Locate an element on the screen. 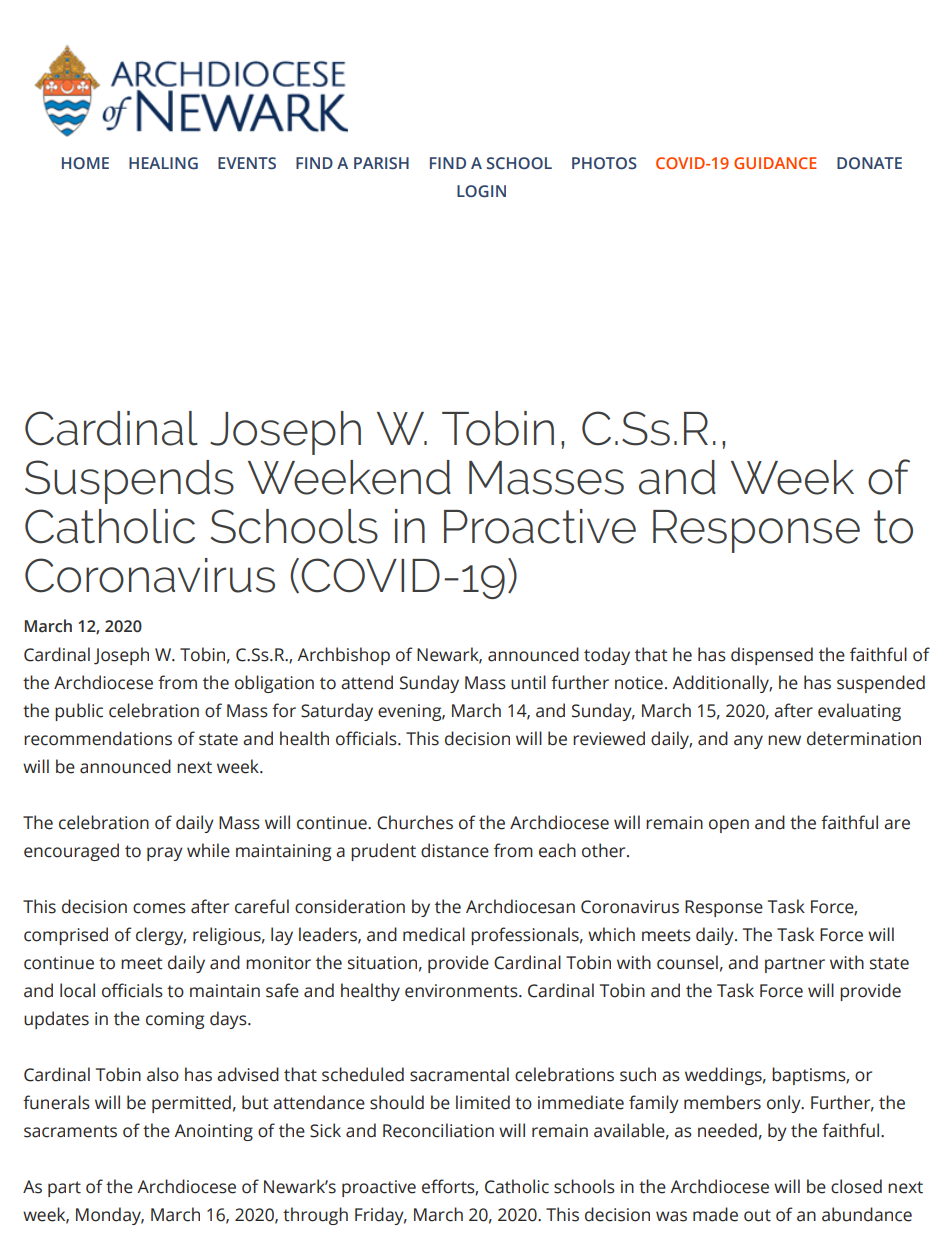  HEALING is located at coordinates (163, 163).
